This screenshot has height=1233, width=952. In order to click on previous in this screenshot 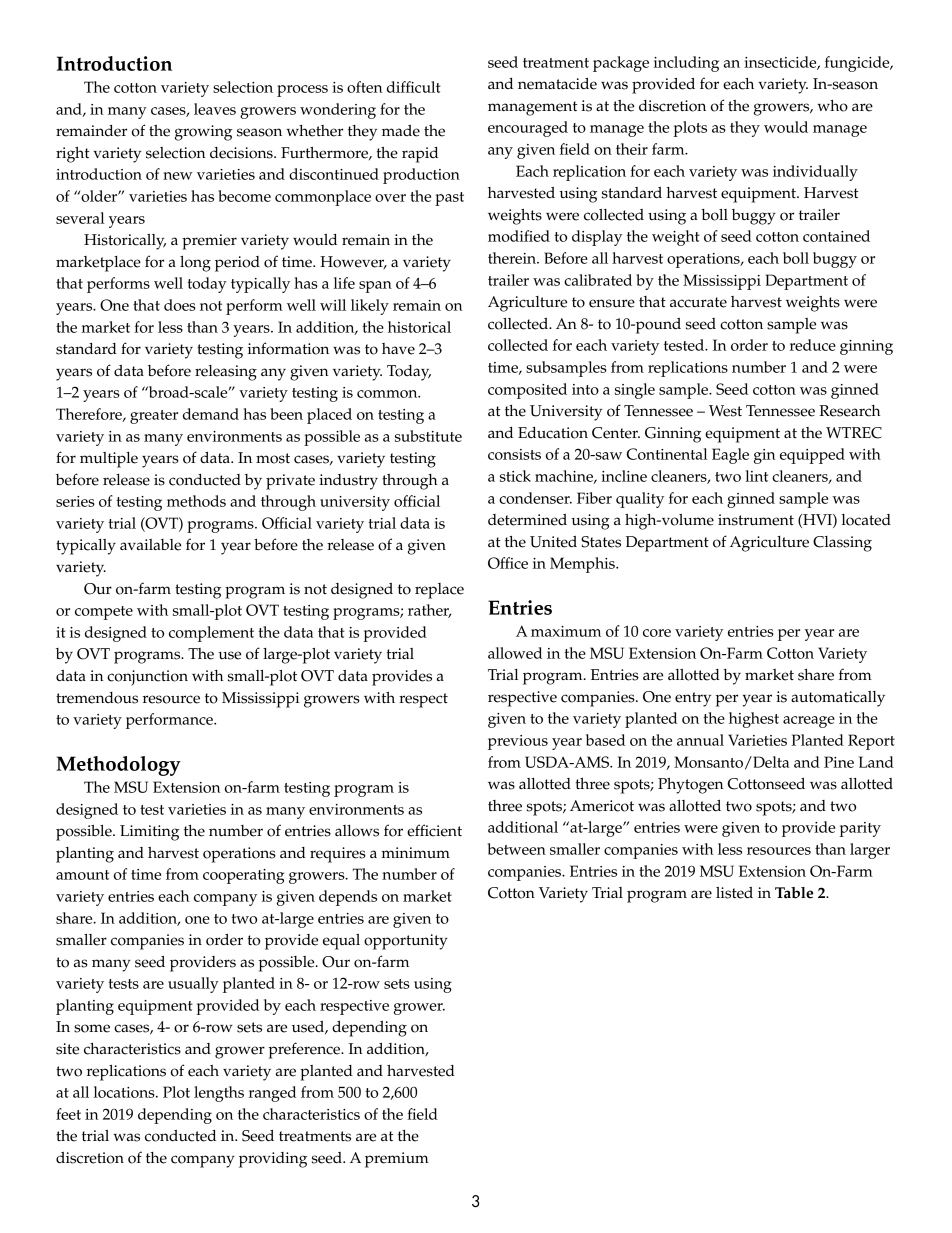, I will do `click(518, 742)`.
